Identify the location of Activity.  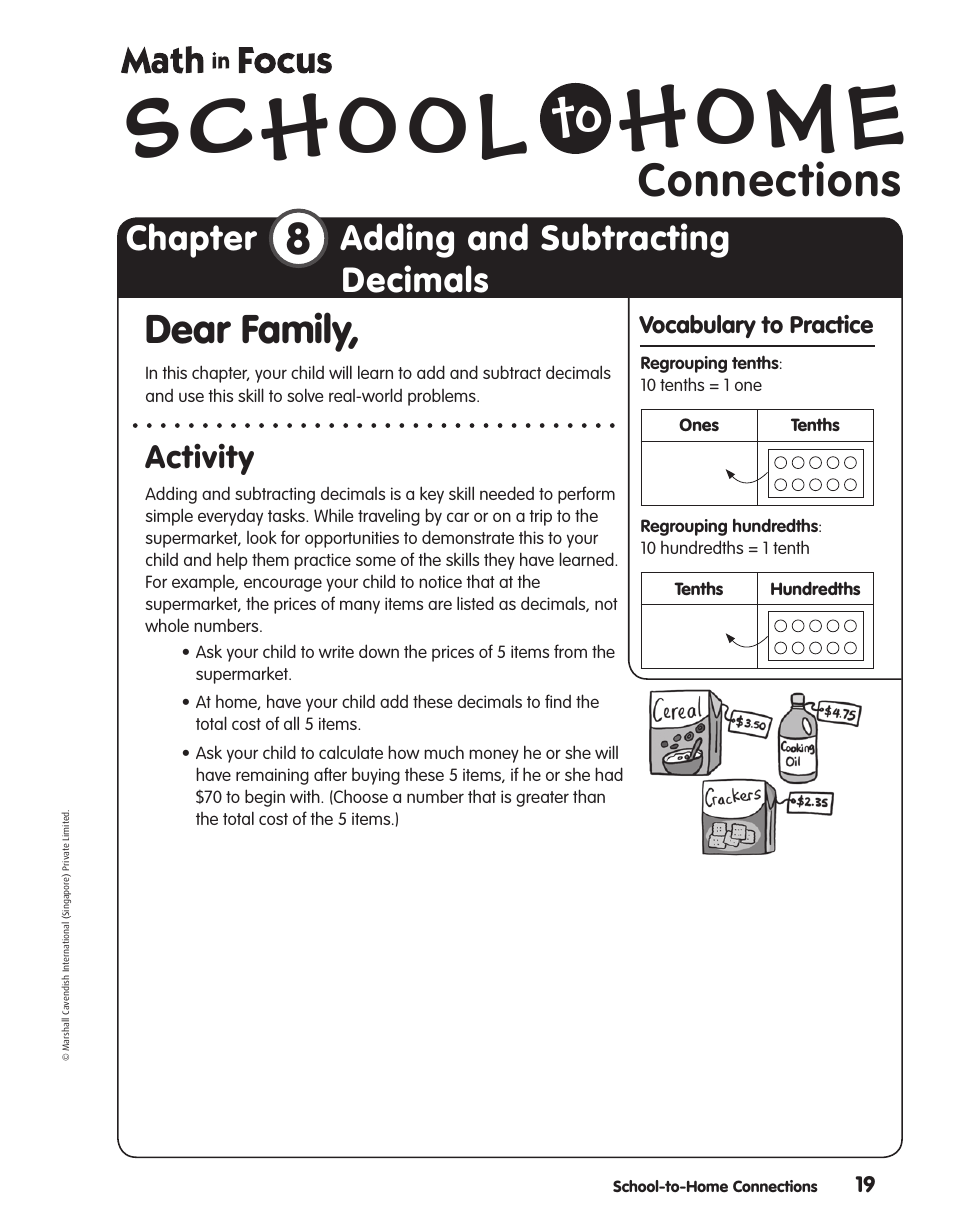
(199, 459).
